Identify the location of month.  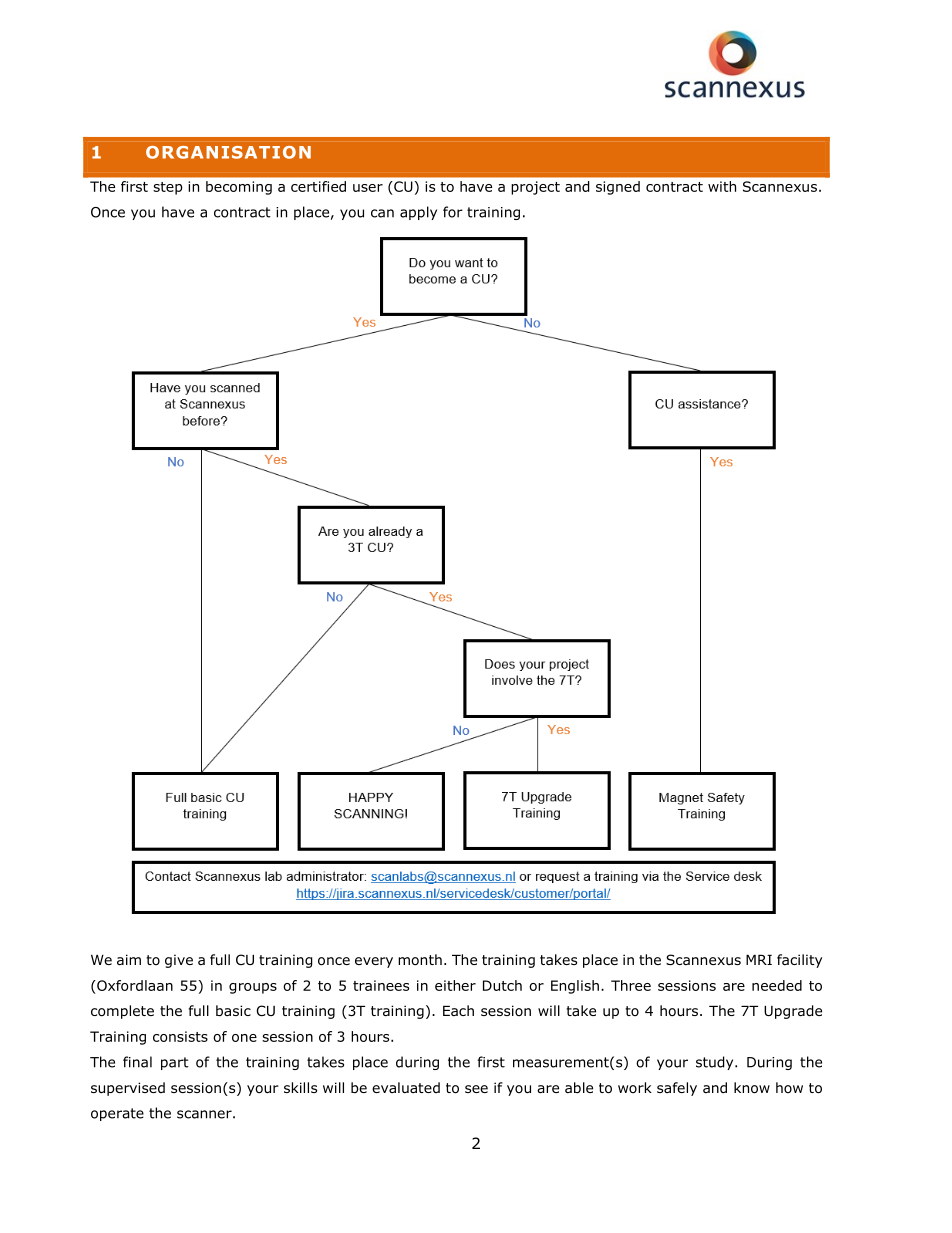
(420, 960).
